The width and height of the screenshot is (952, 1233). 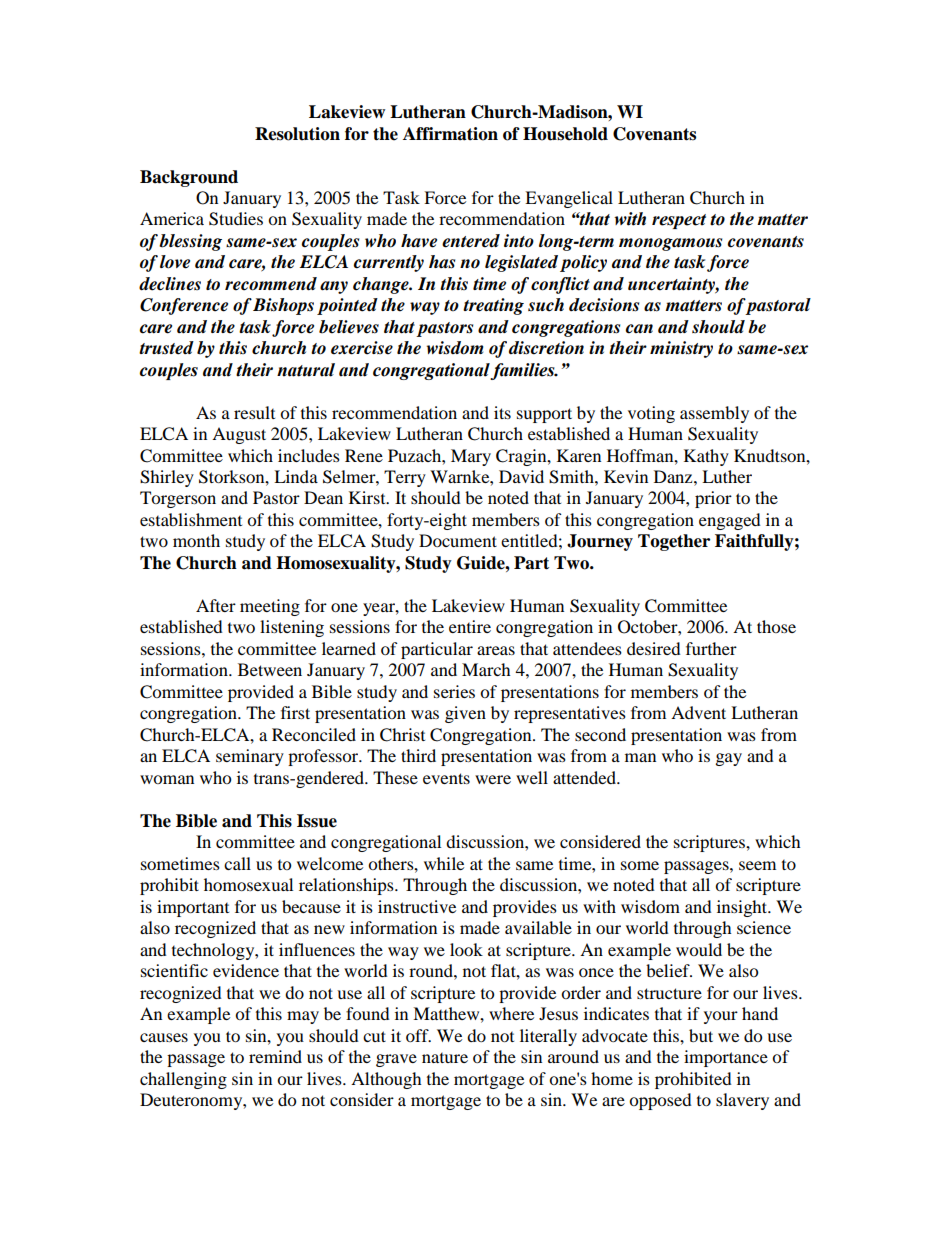 What do you see at coordinates (254, 412) in the screenshot?
I see `result` at bounding box center [254, 412].
